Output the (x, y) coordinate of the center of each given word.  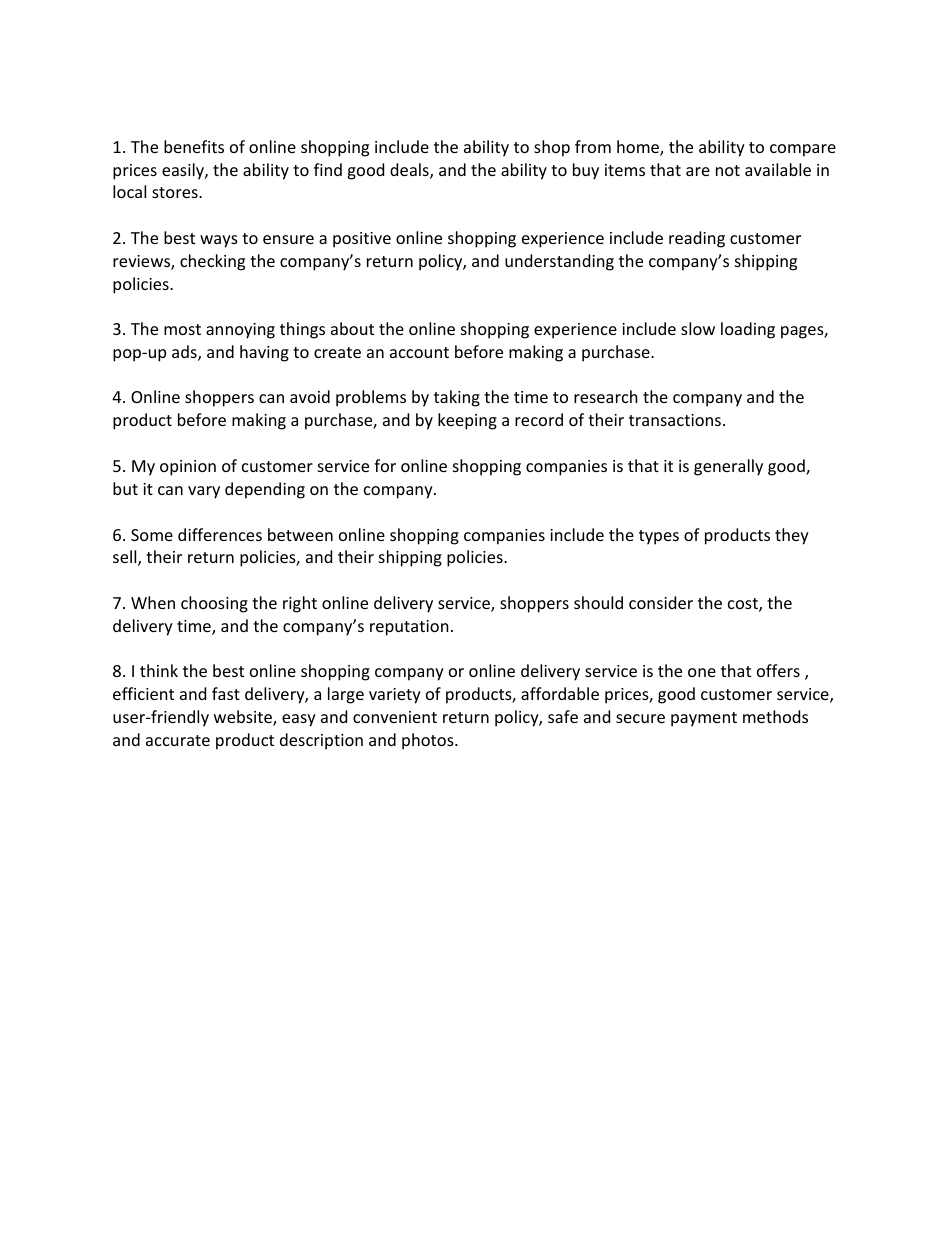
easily (184, 171)
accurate (178, 740)
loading (748, 330)
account (419, 352)
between (300, 534)
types (659, 537)
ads (185, 353)
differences (220, 534)
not (728, 170)
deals (410, 171)
